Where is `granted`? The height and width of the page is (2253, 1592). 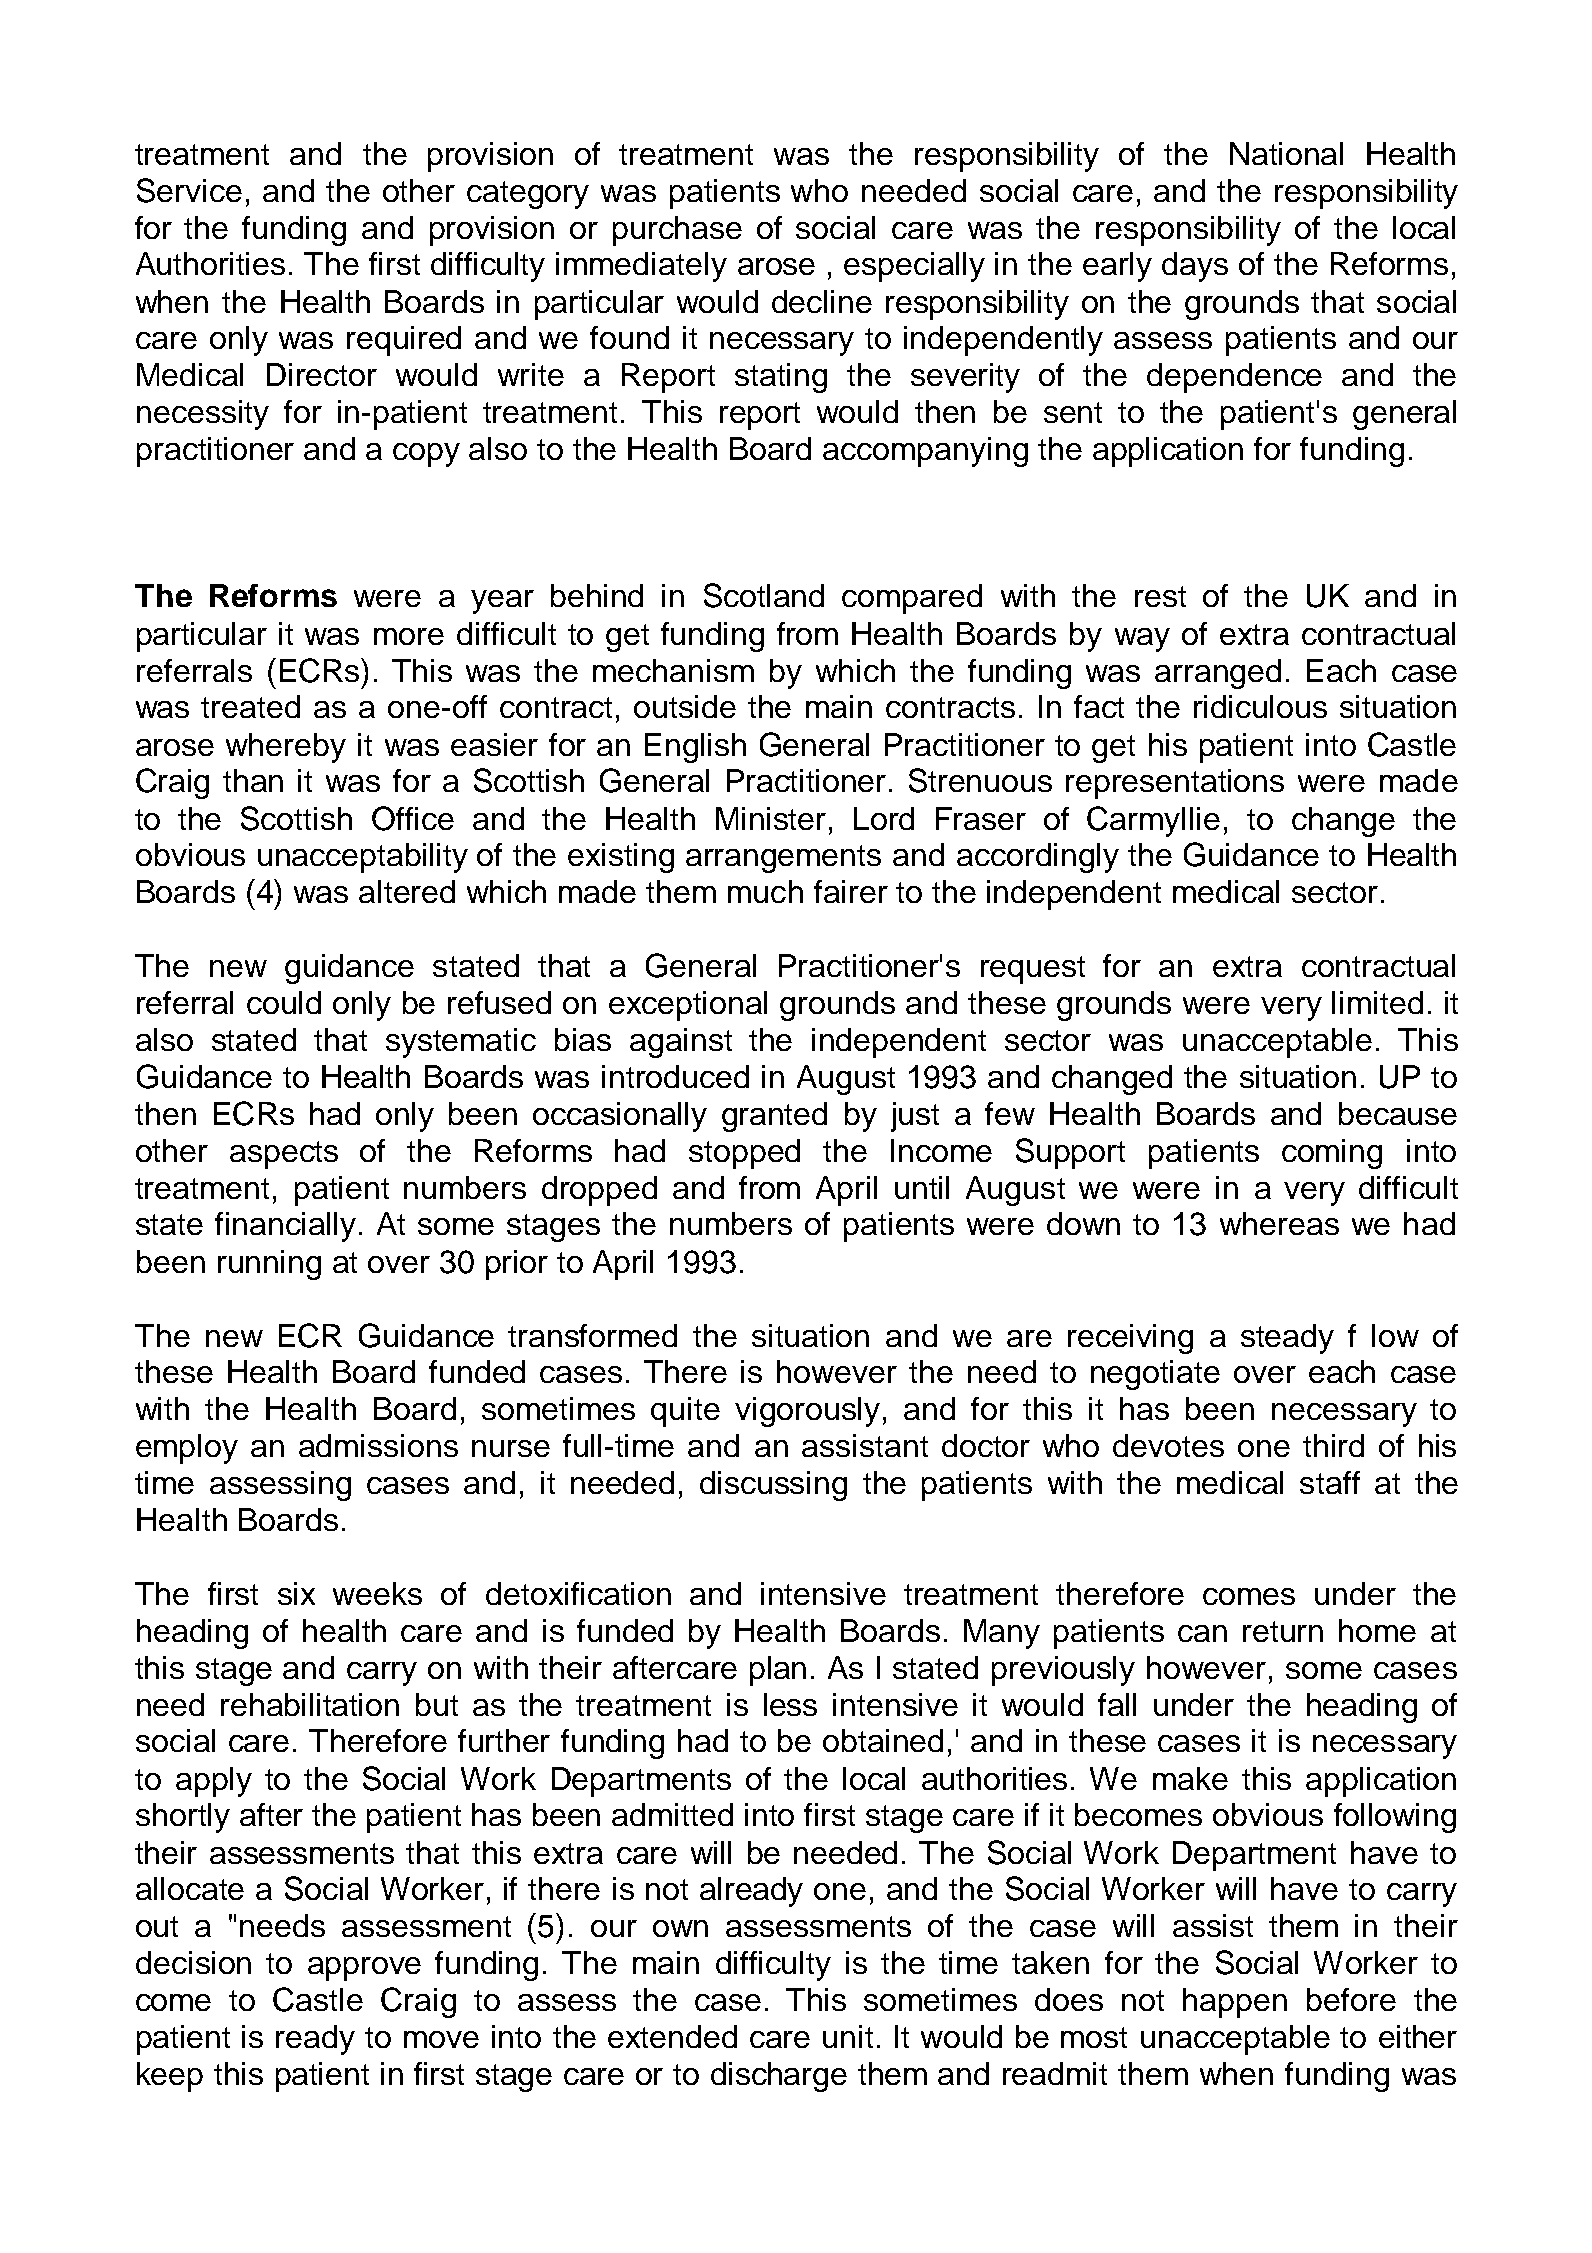 granted is located at coordinates (774, 1117).
